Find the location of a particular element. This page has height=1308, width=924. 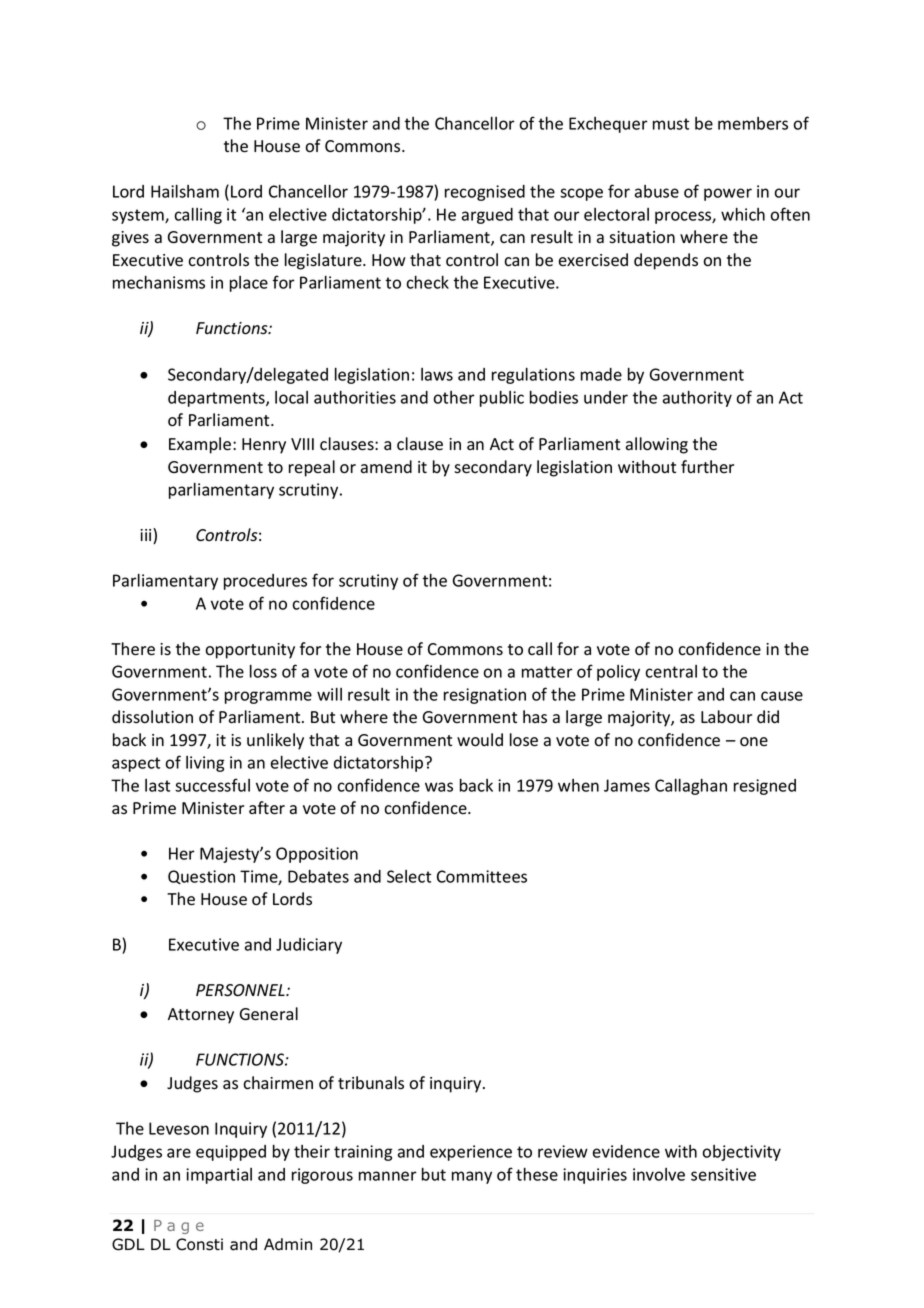

recognised is located at coordinates (485, 193).
